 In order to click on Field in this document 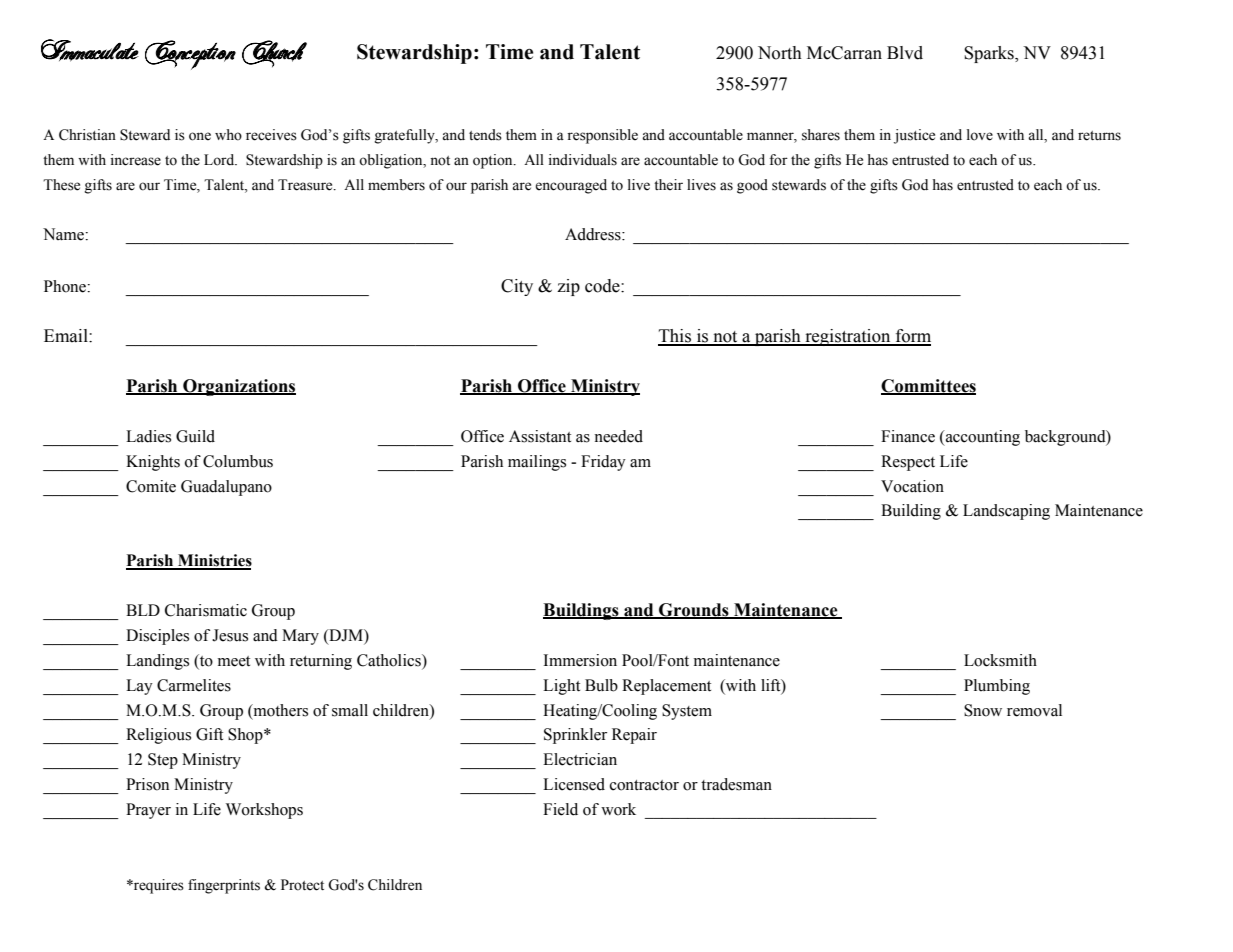, I will do `click(560, 809)`.
